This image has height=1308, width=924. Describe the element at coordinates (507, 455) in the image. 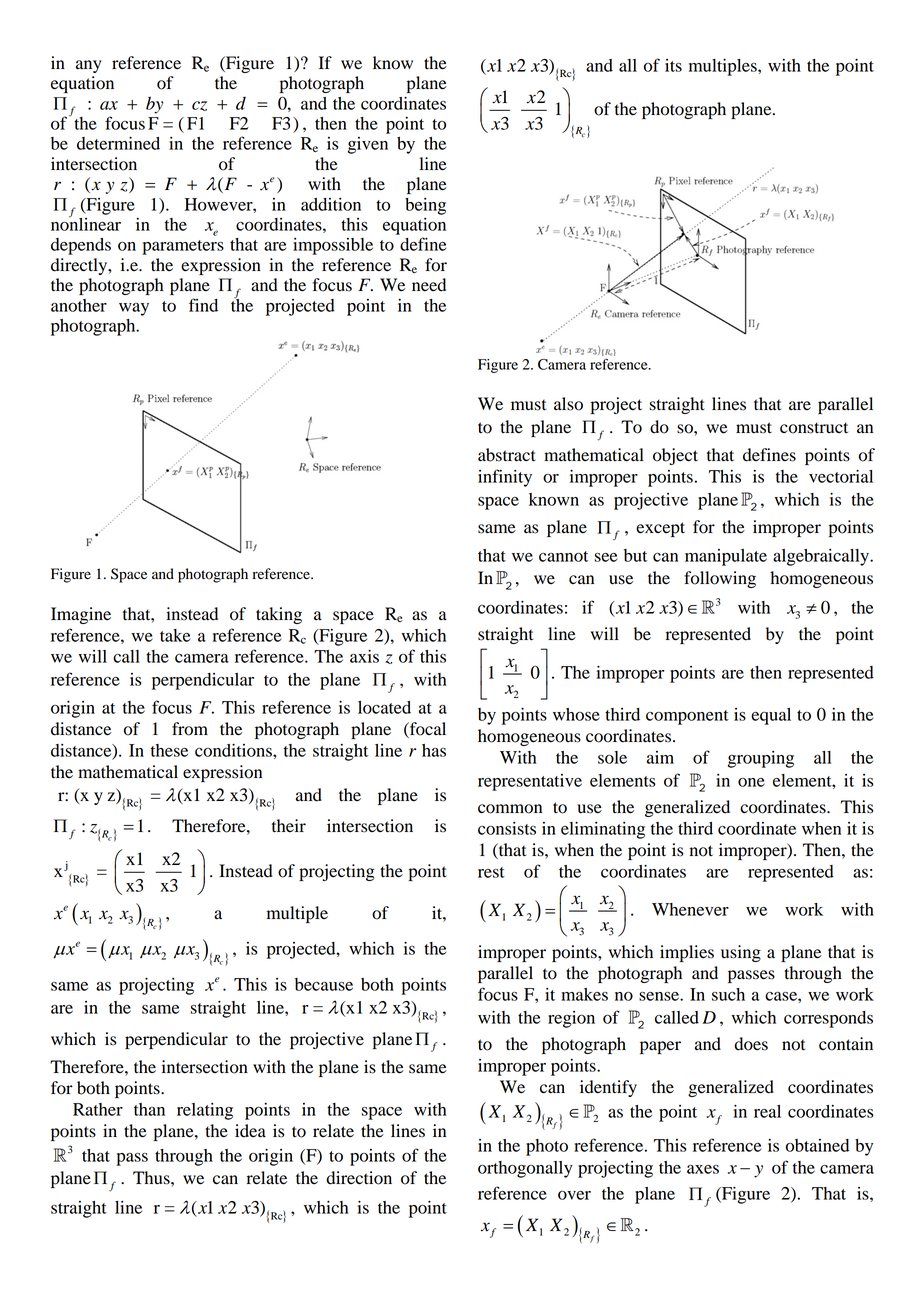

I see `abstract` at that location.
